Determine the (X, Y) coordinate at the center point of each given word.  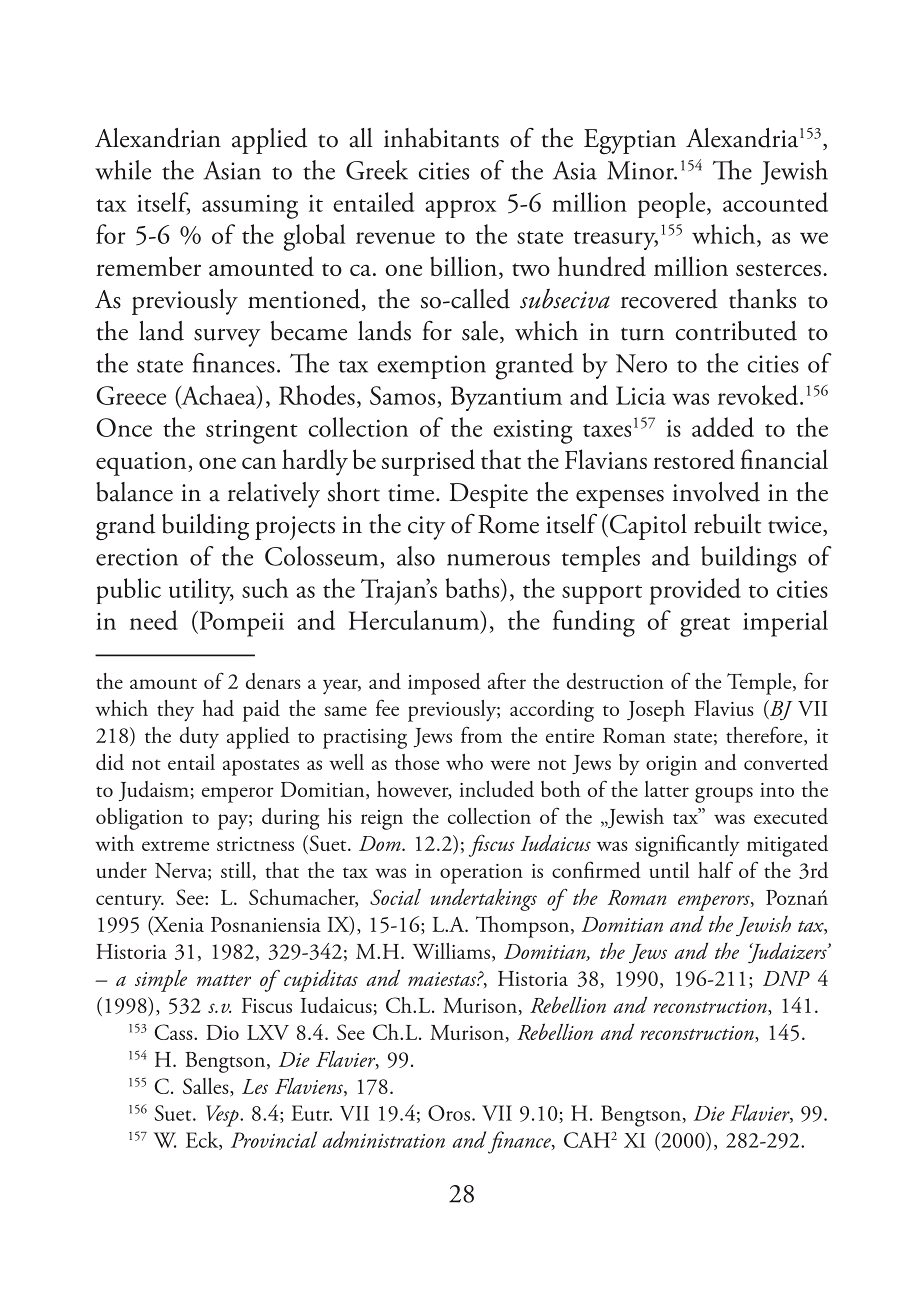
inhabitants (441, 138)
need (154, 620)
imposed (444, 684)
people (673, 205)
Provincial (274, 1139)
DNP (786, 978)
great (705, 627)
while (123, 170)
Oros (450, 1113)
